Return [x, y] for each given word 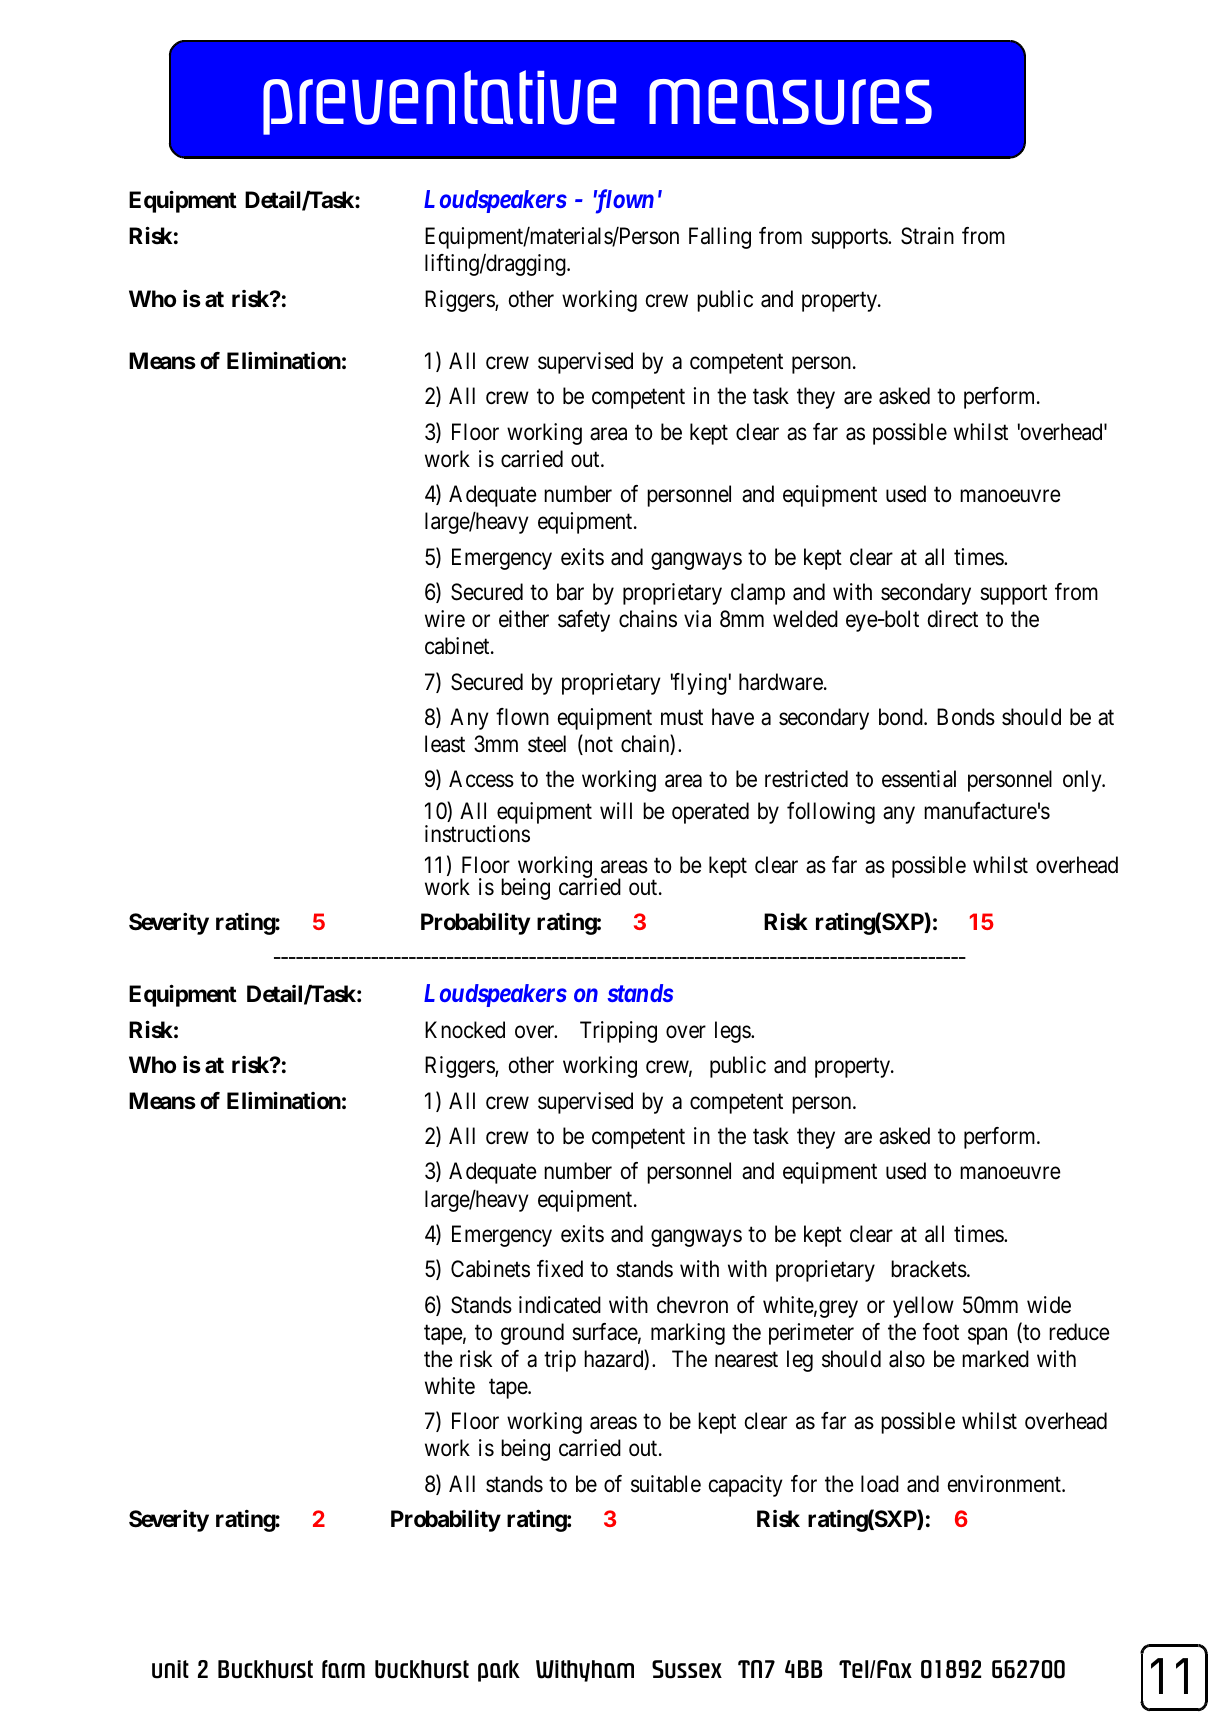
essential [919, 779]
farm [343, 1669]
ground [532, 1334]
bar [570, 592]
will [616, 810]
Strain [927, 236]
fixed [560, 1269]
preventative [439, 102]
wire [445, 619]
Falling [720, 238]
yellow [923, 1307]
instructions [477, 834]
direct [953, 619]
